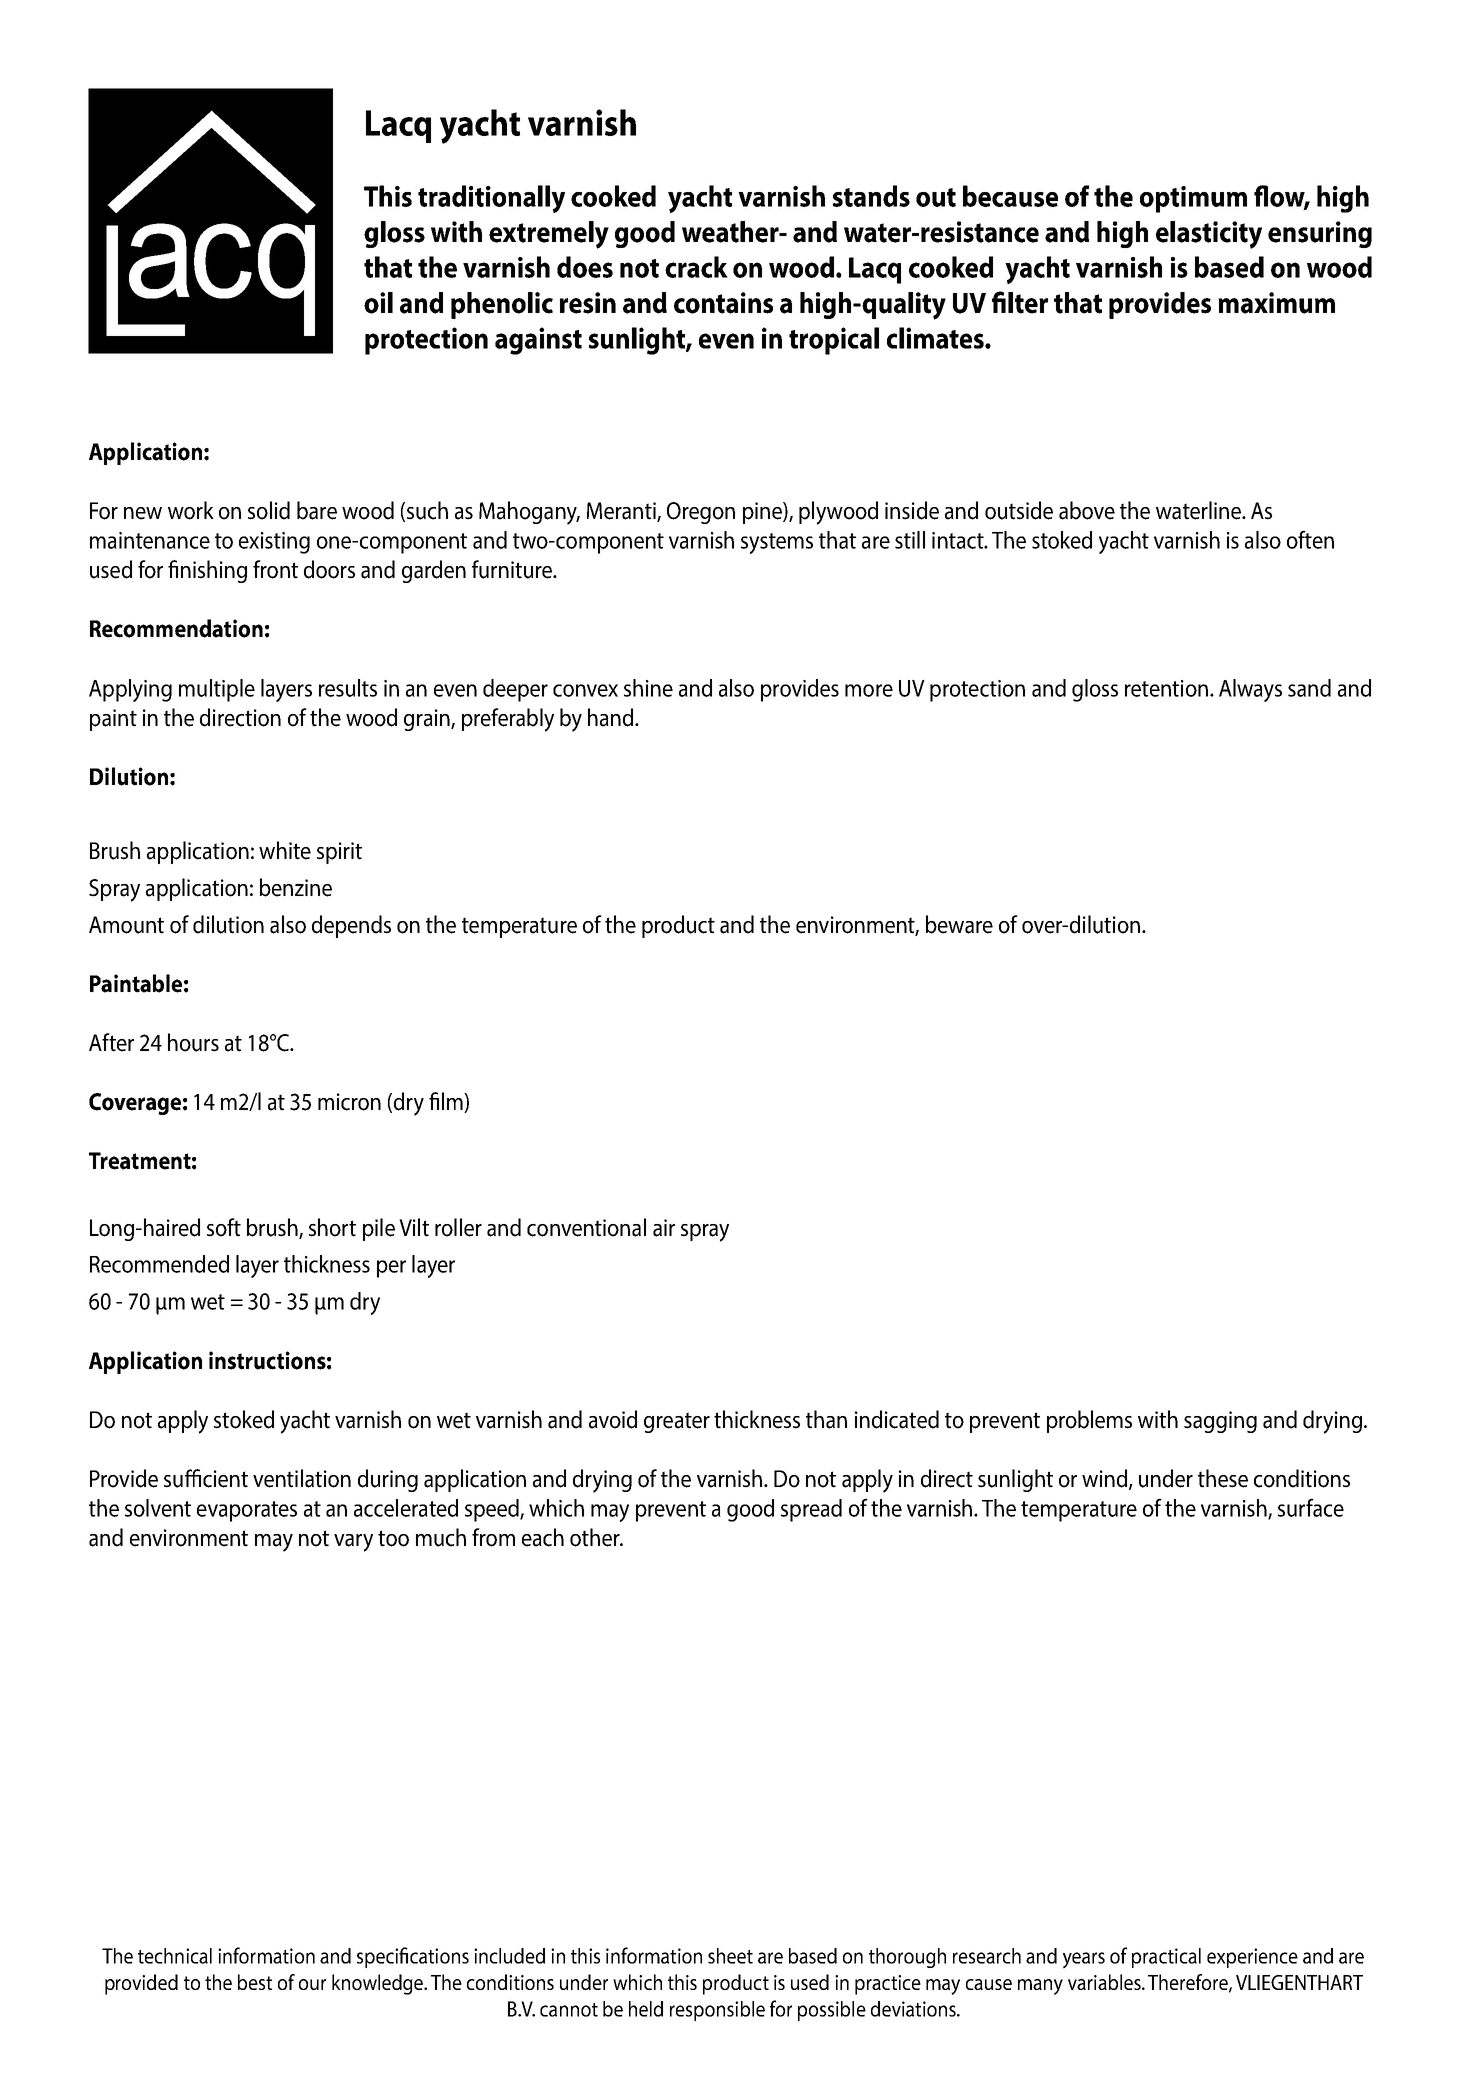 This image has width=1467, height=2074. What do you see at coordinates (1223, 1478) in the image?
I see `these` at bounding box center [1223, 1478].
